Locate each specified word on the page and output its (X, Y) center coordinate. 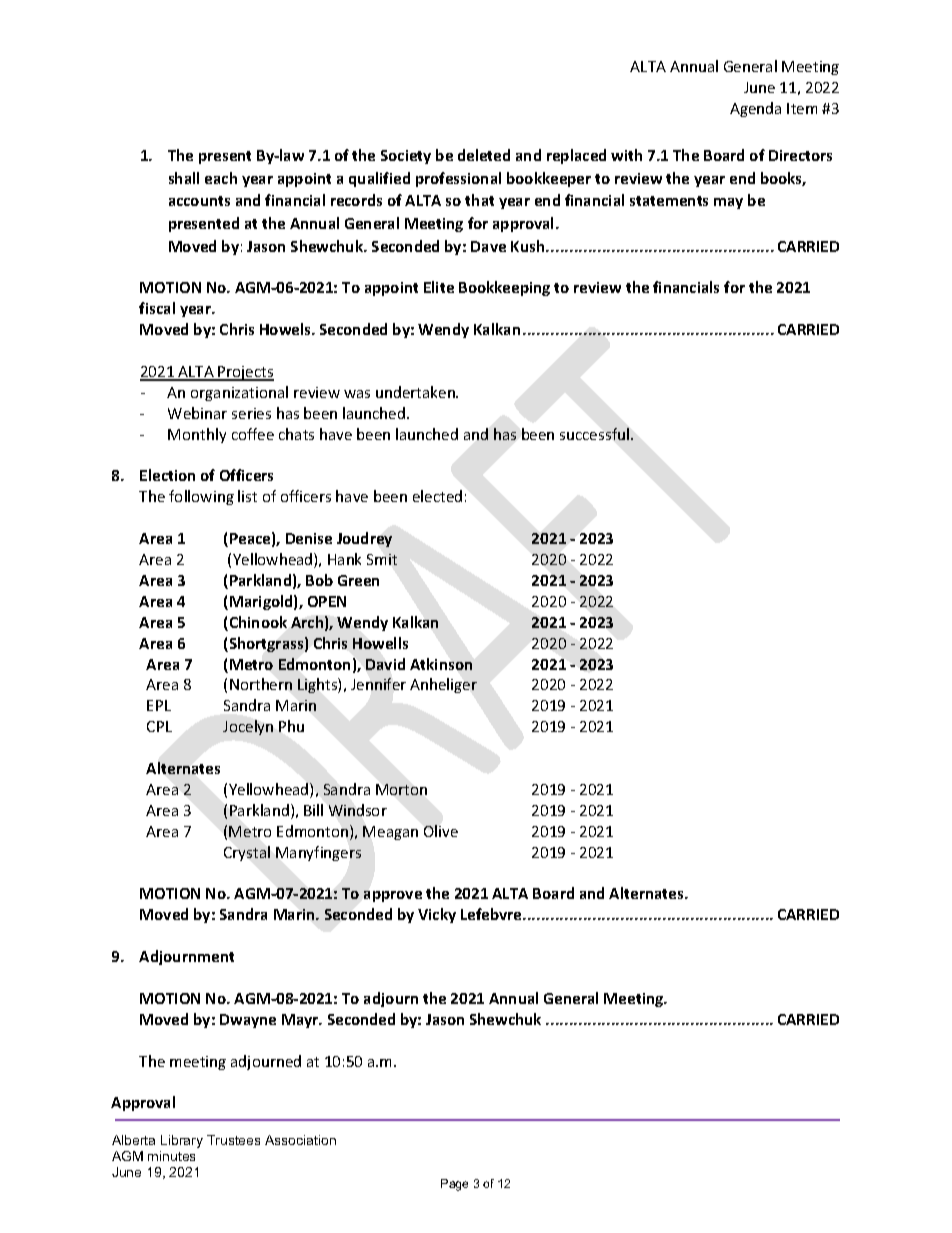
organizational (239, 393)
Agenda (755, 109)
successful (594, 434)
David (385, 664)
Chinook (258, 622)
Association (300, 1140)
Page (454, 1185)
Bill (313, 810)
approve (393, 896)
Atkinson (441, 664)
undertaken (416, 392)
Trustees (233, 1140)
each (221, 178)
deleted (484, 155)
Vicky (437, 915)
